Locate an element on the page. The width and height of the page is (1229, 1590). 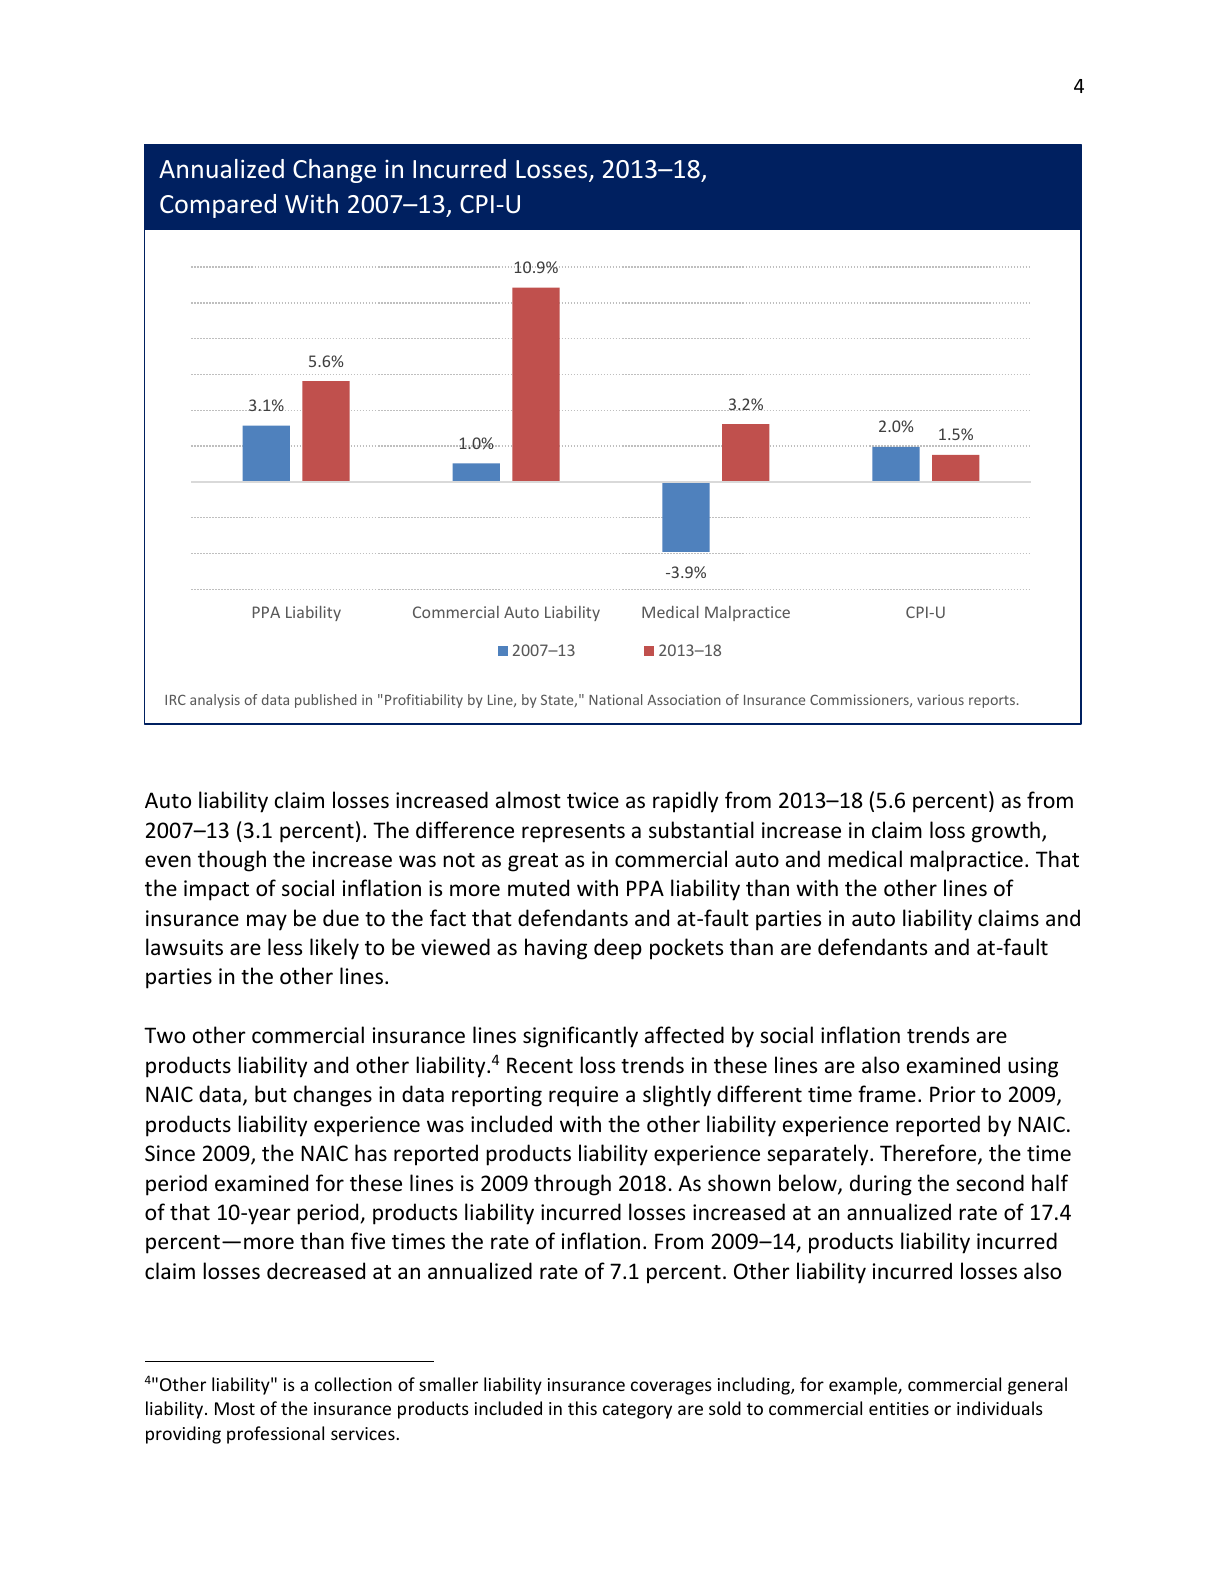
professional is located at coordinates (275, 1435).
